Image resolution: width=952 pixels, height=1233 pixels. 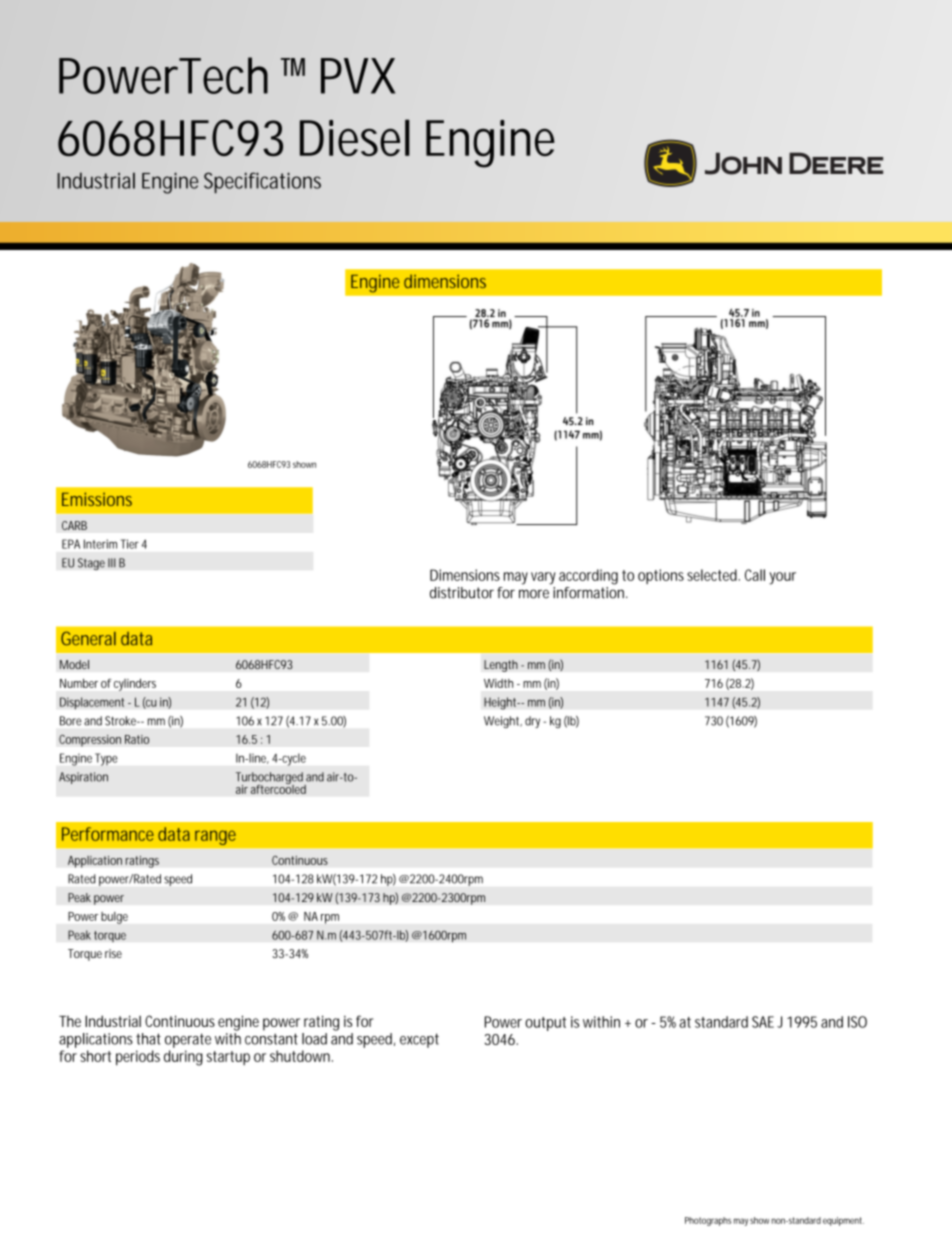 What do you see at coordinates (842, 1221) in the screenshot?
I see `equipment` at bounding box center [842, 1221].
